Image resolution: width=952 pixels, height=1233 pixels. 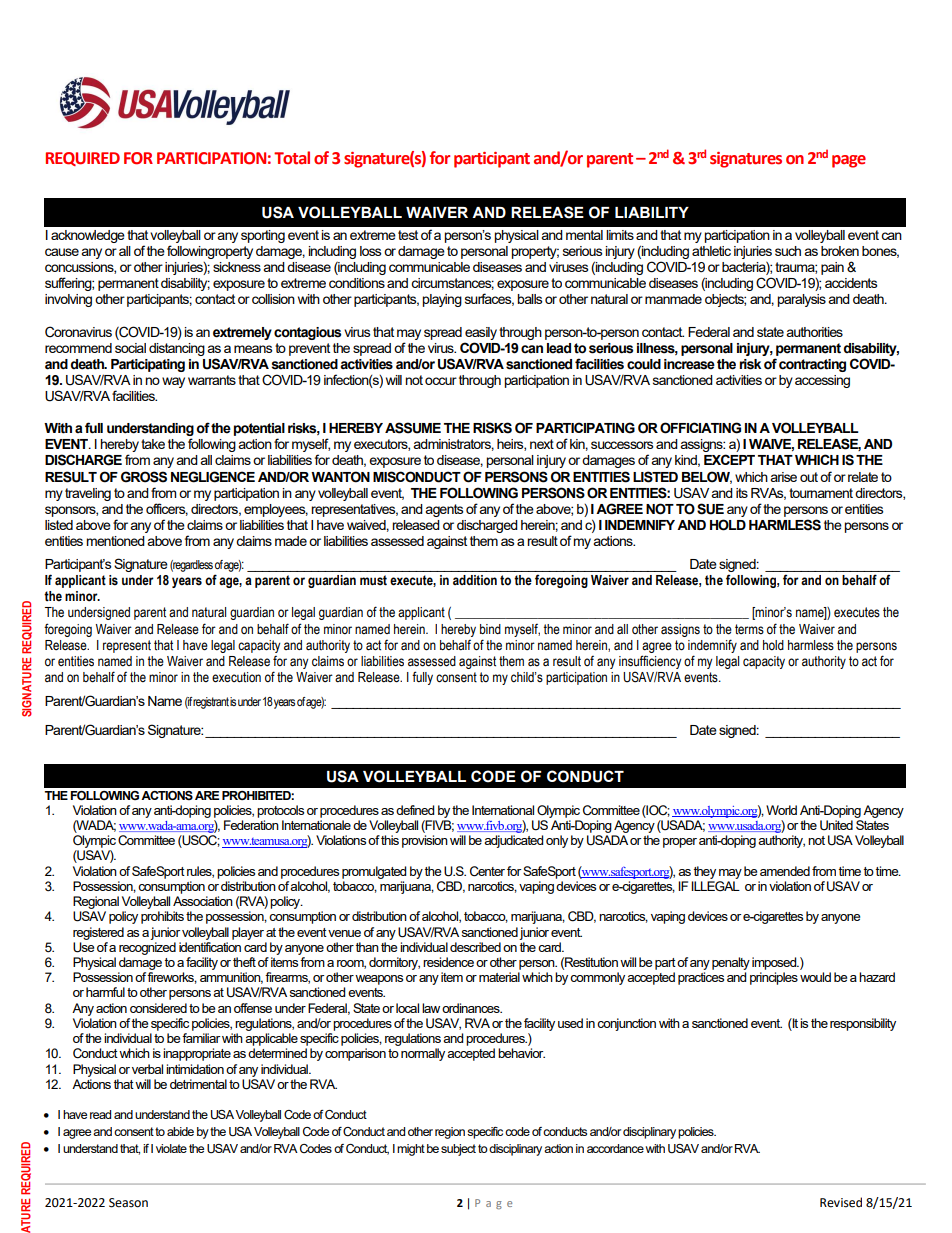 I want to click on page, so click(x=849, y=161).
